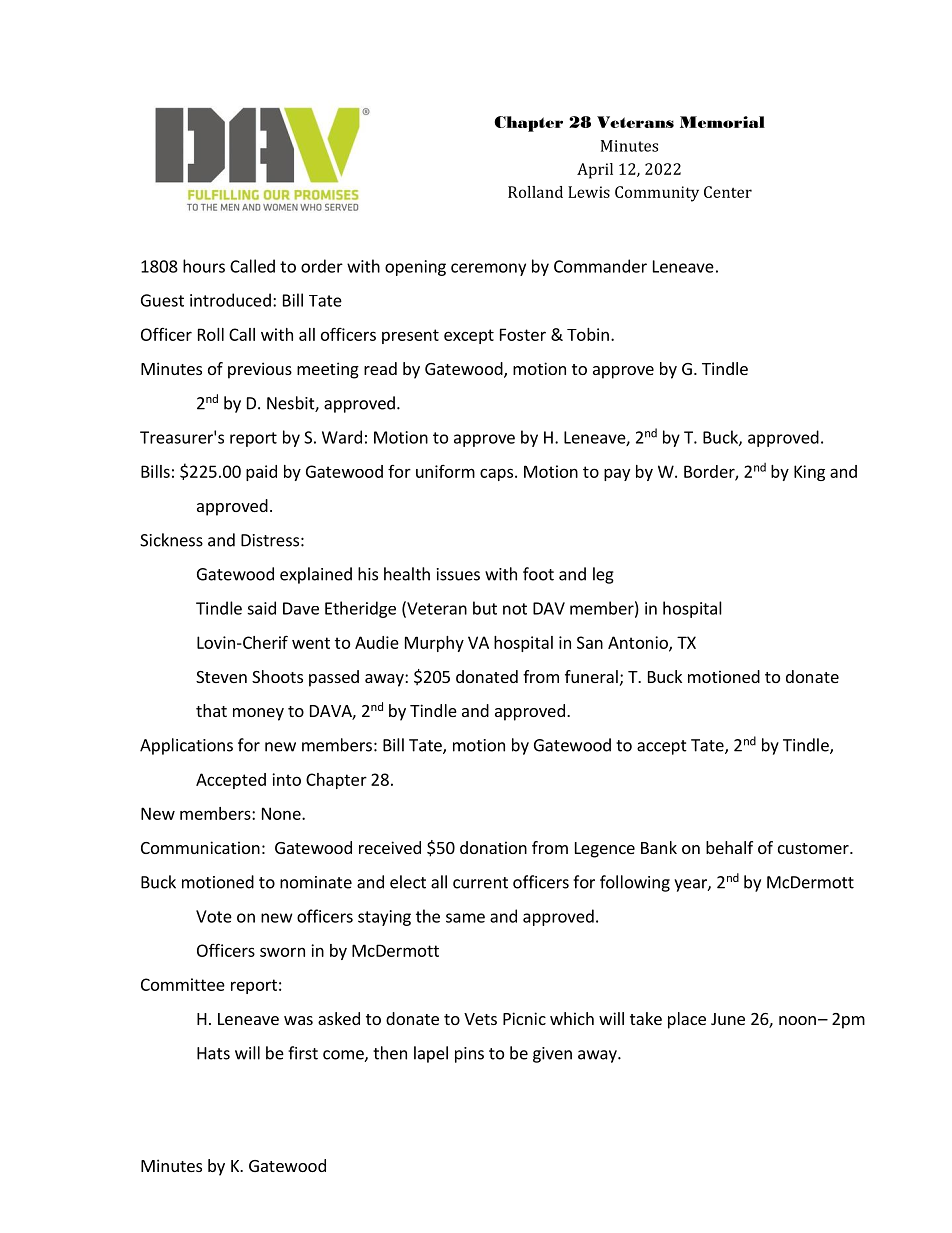 This image has height=1233, width=952. What do you see at coordinates (204, 266) in the image?
I see `hours` at bounding box center [204, 266].
